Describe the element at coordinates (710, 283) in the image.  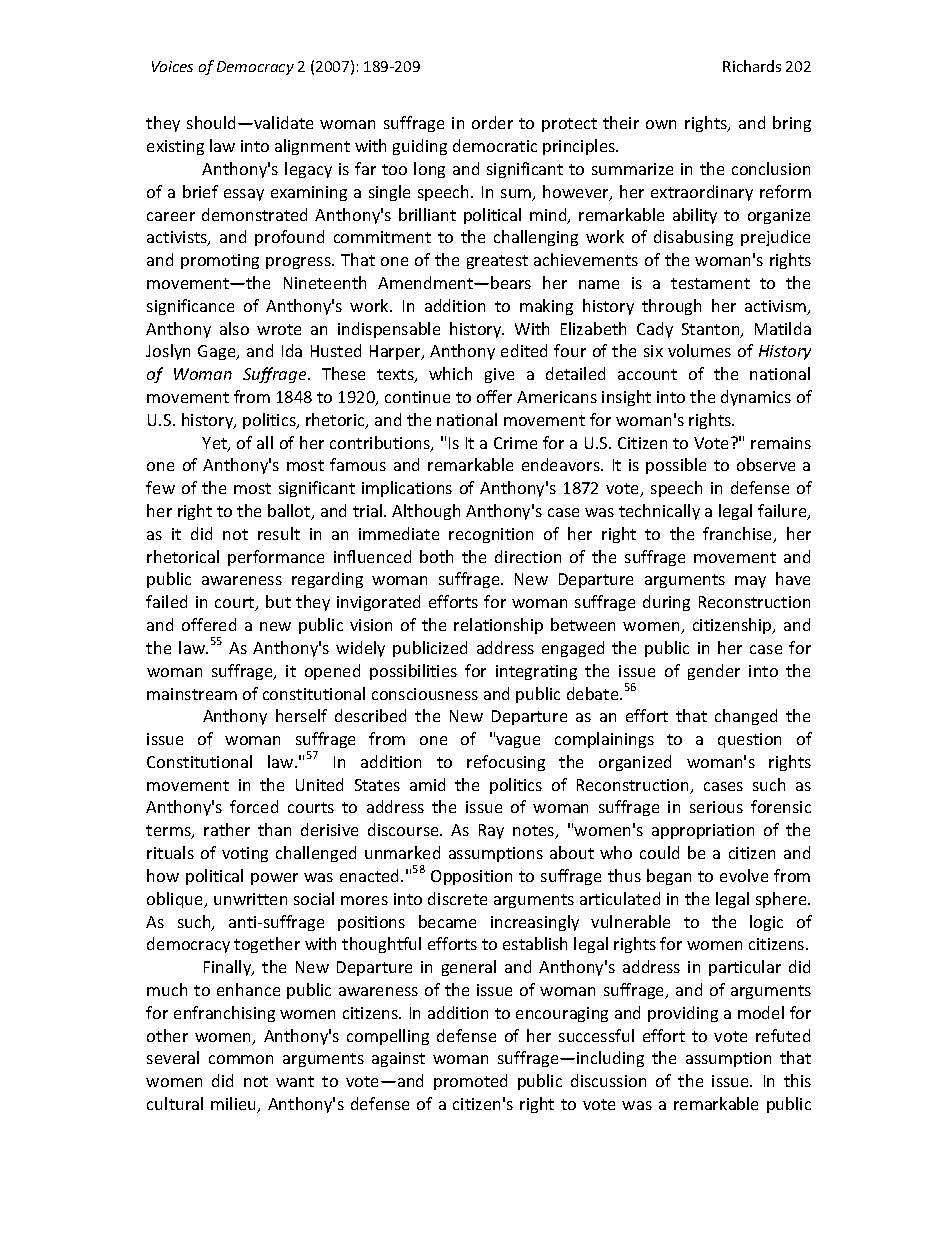
I see `testament` at that location.
